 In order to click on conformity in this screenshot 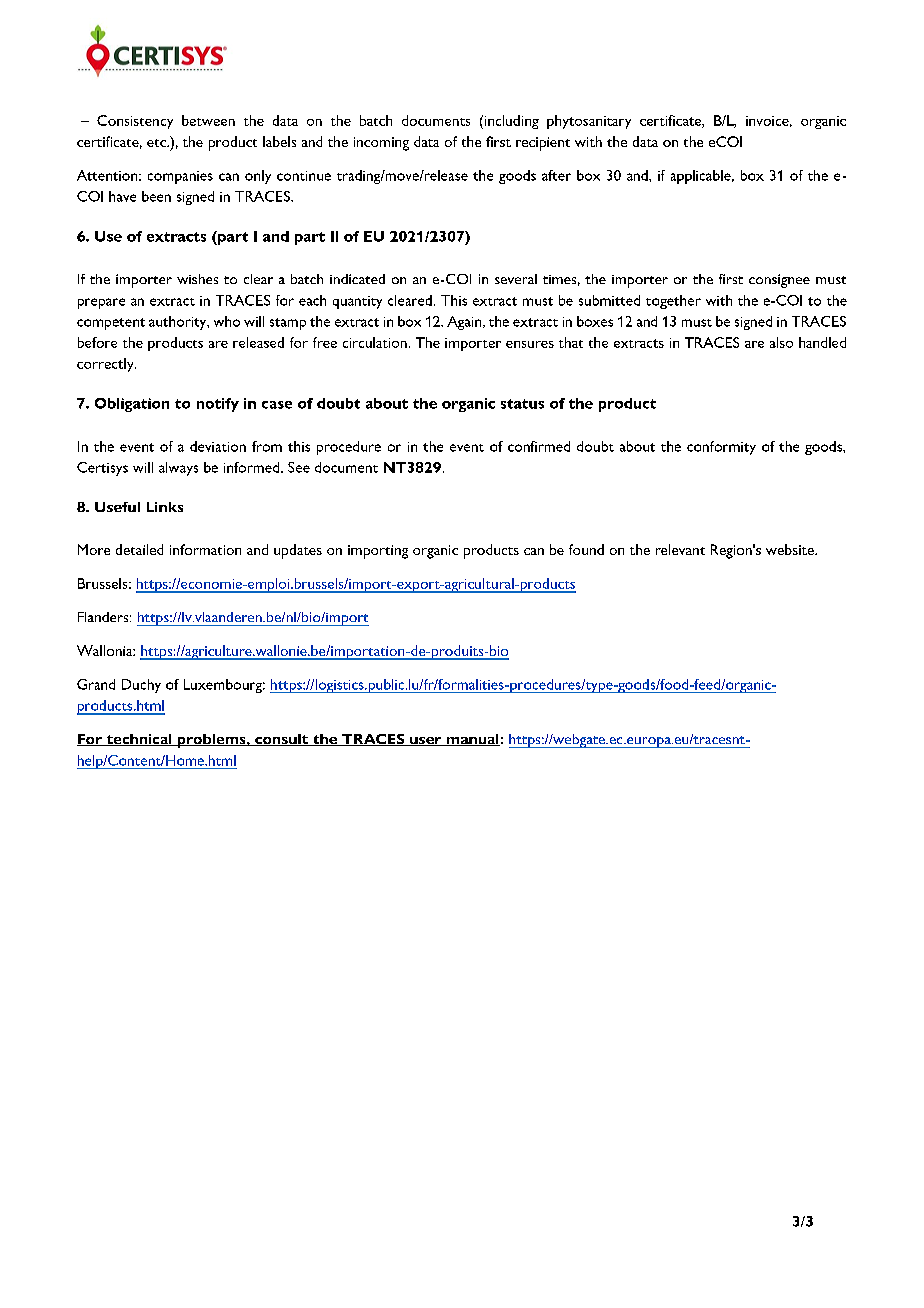, I will do `click(721, 448)`.
